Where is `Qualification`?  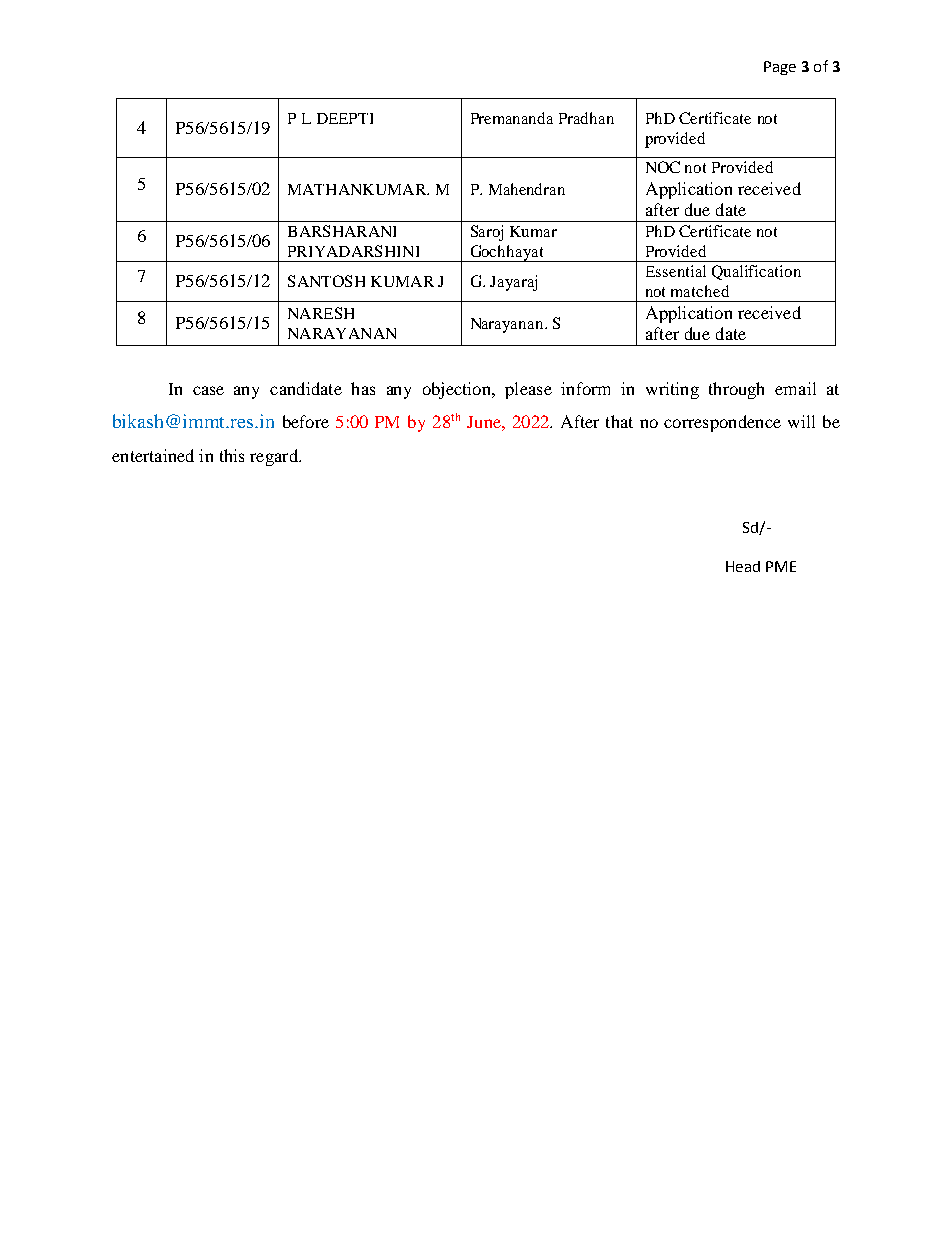
Qualification is located at coordinates (756, 272).
